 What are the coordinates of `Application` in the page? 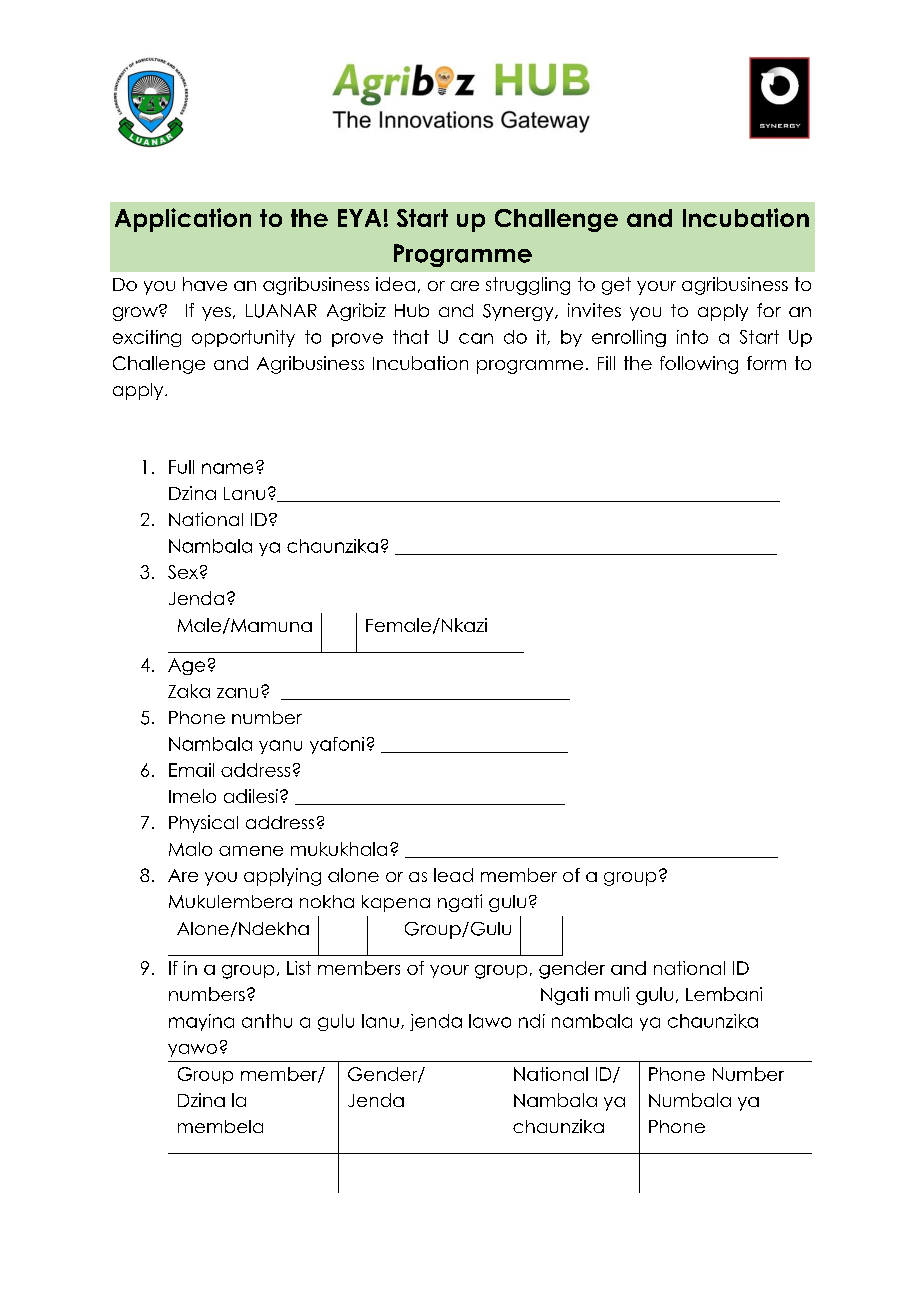 It's located at (183, 220).
